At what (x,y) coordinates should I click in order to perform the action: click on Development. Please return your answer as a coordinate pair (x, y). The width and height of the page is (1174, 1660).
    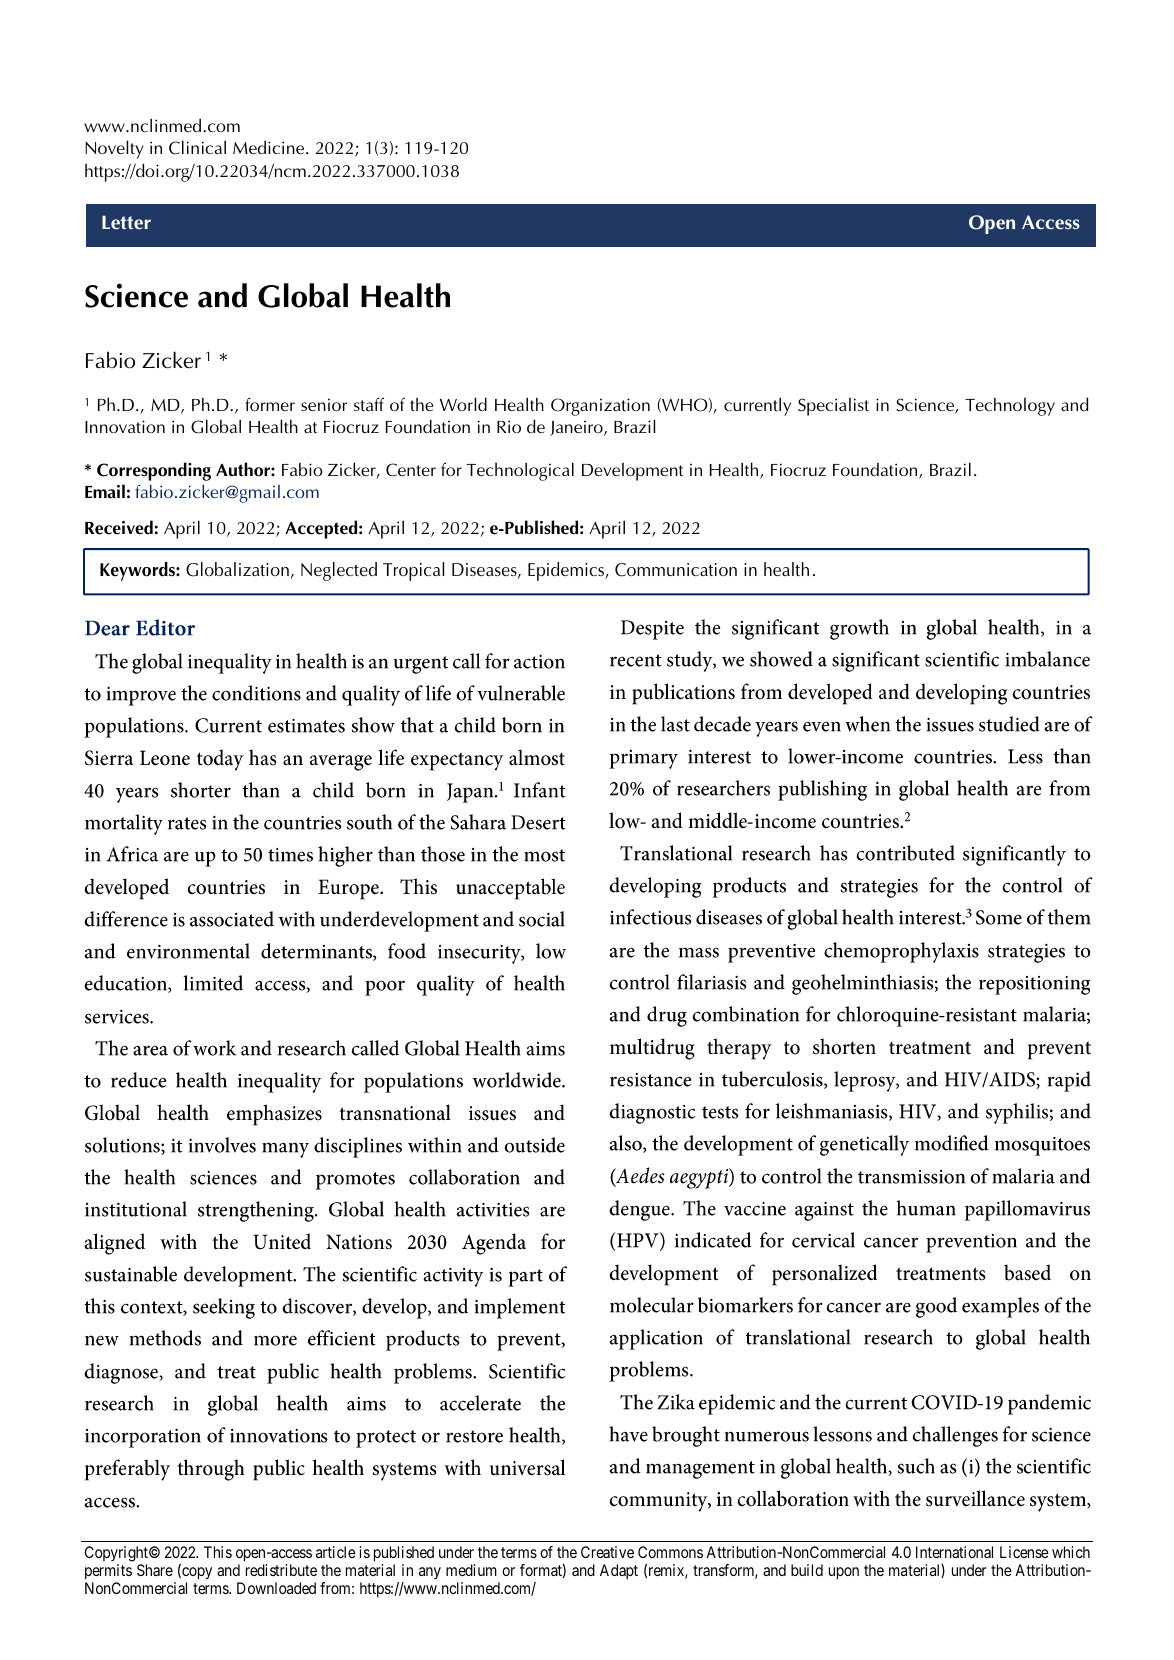
    Looking at the image, I should click on (632, 472).
